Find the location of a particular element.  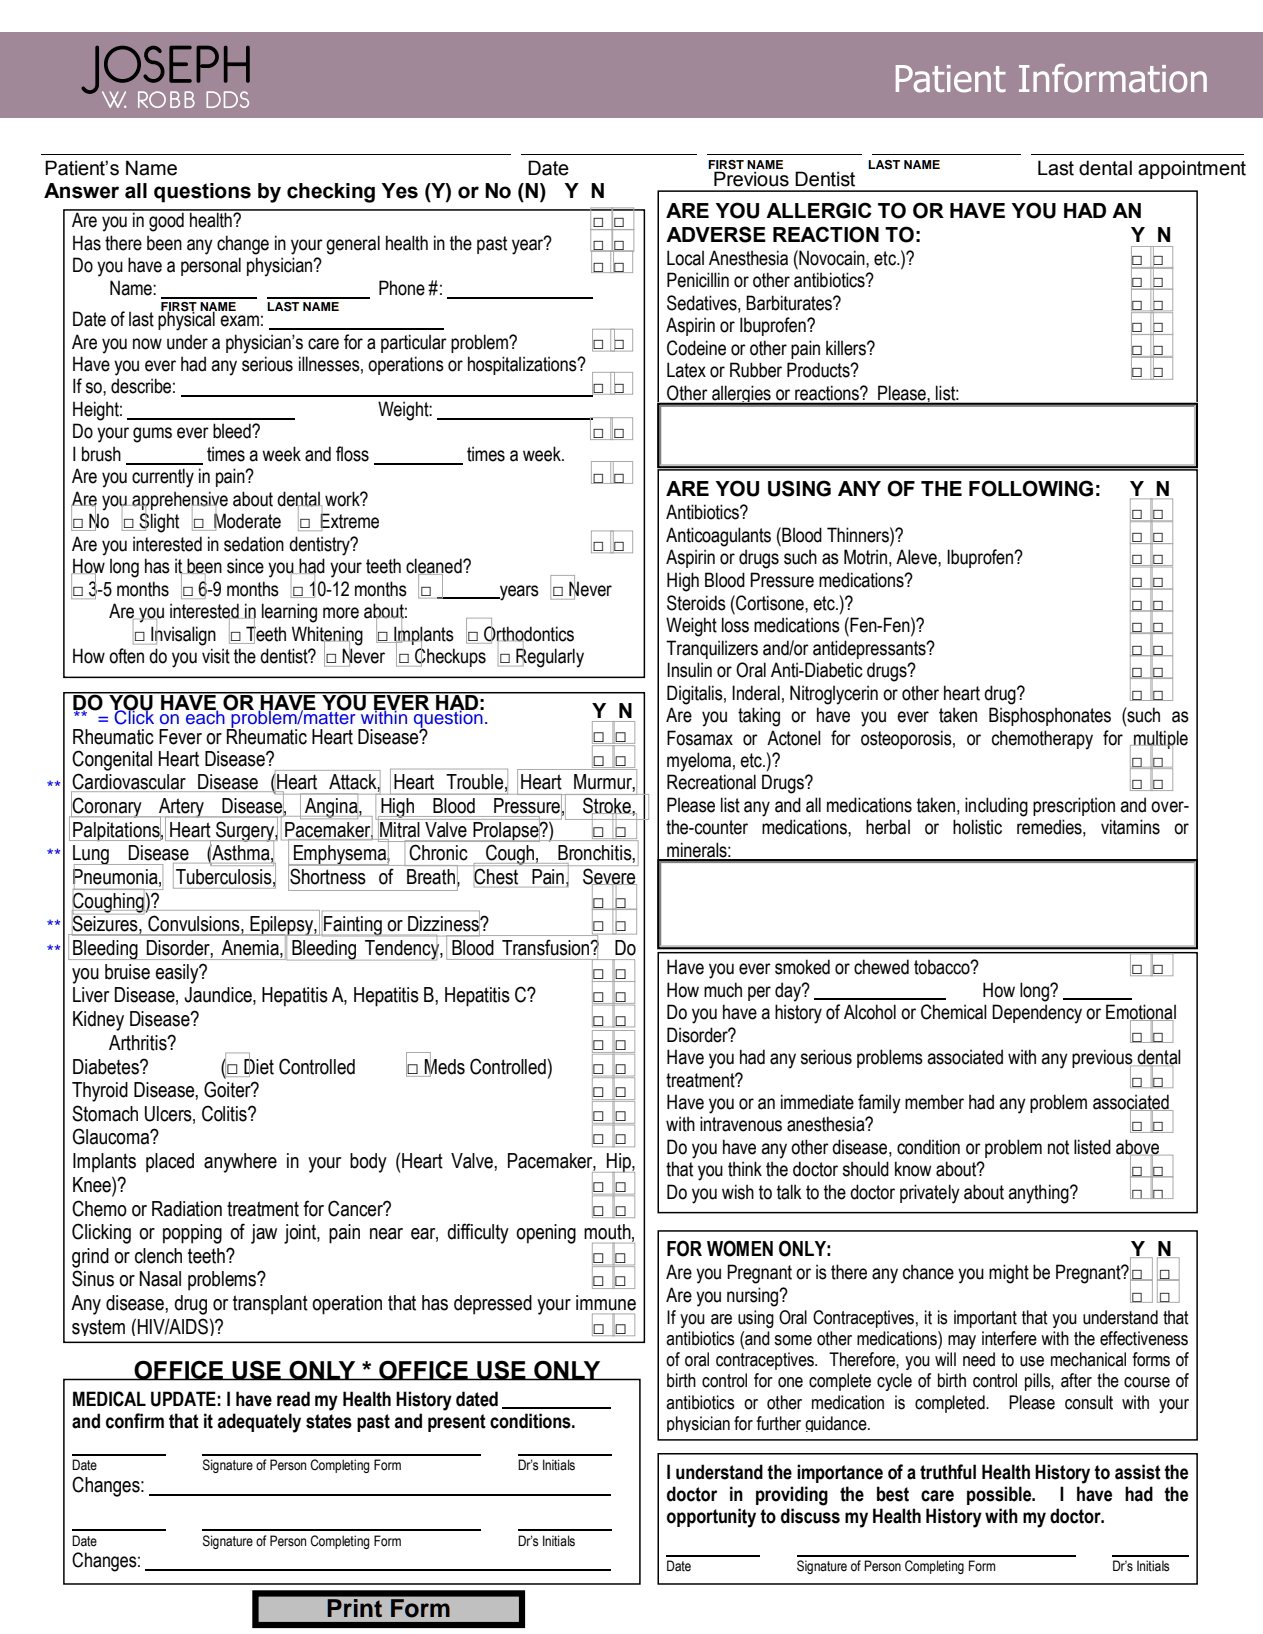

questions is located at coordinates (202, 193).
